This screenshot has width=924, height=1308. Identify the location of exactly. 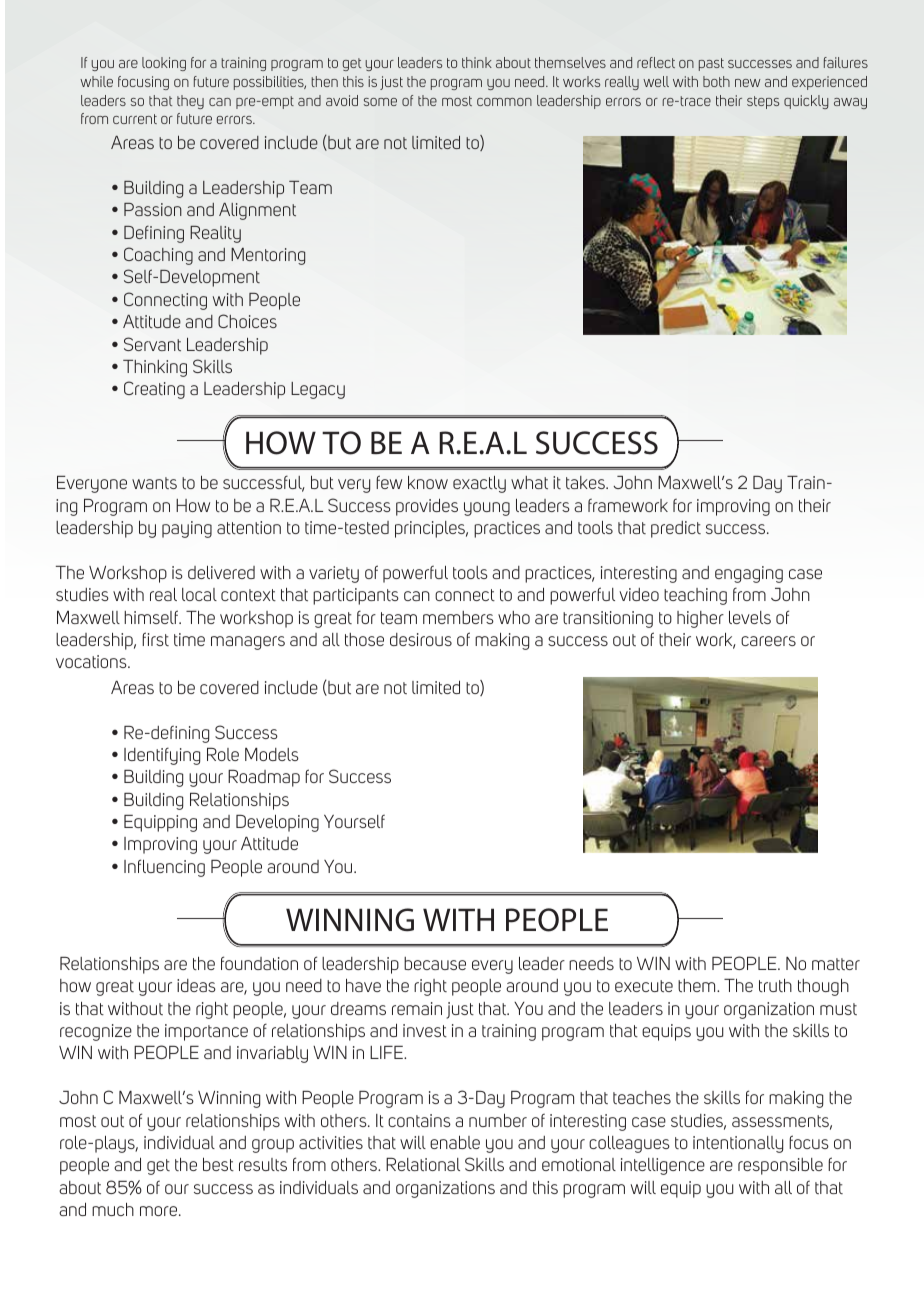
(479, 484).
